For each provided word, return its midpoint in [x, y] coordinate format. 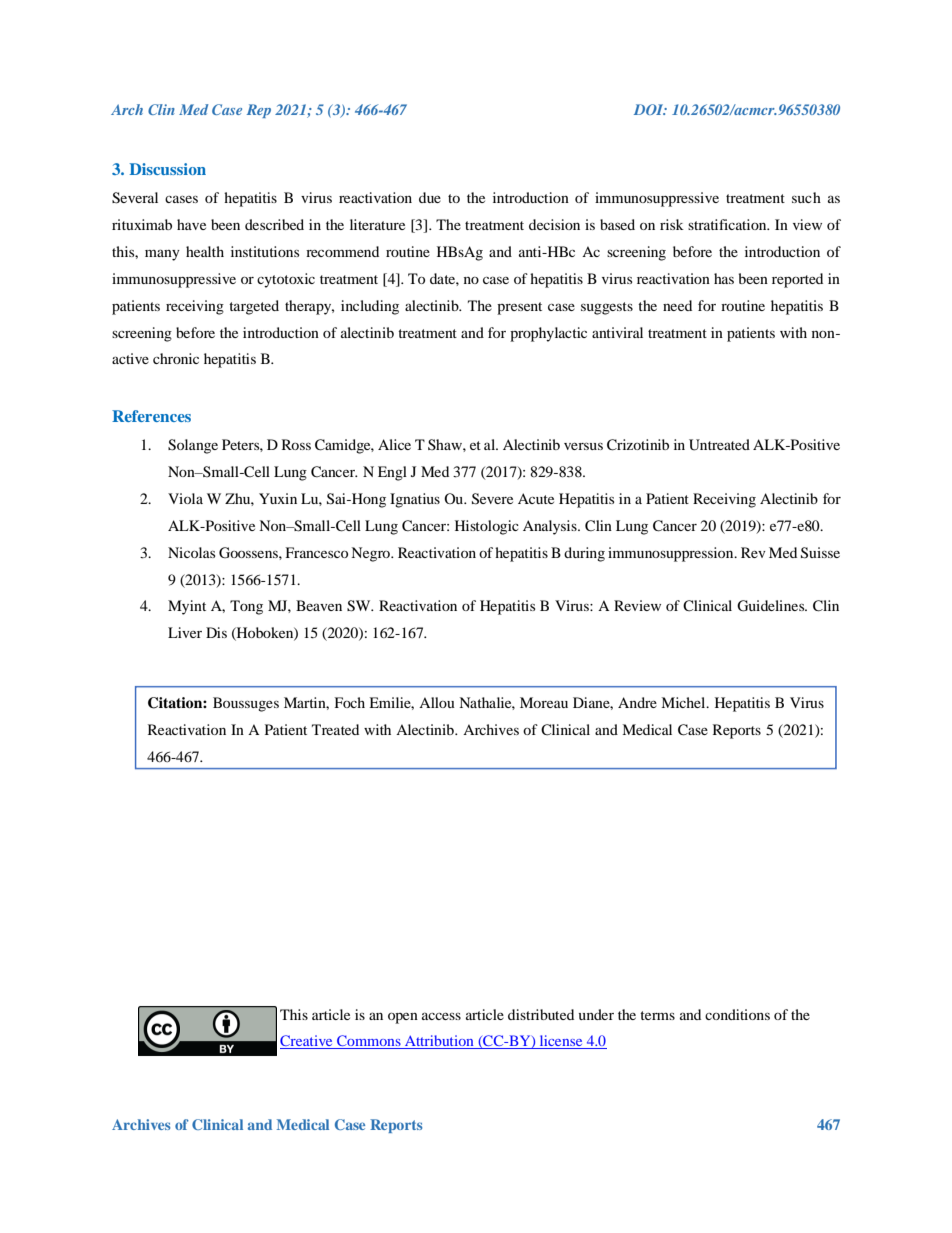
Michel [684, 702]
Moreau [544, 702]
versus [583, 446]
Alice [394, 444]
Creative [307, 1042]
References [151, 416]
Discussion [168, 169]
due [430, 197]
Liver [185, 632]
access [441, 1016]
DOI [650, 109]
